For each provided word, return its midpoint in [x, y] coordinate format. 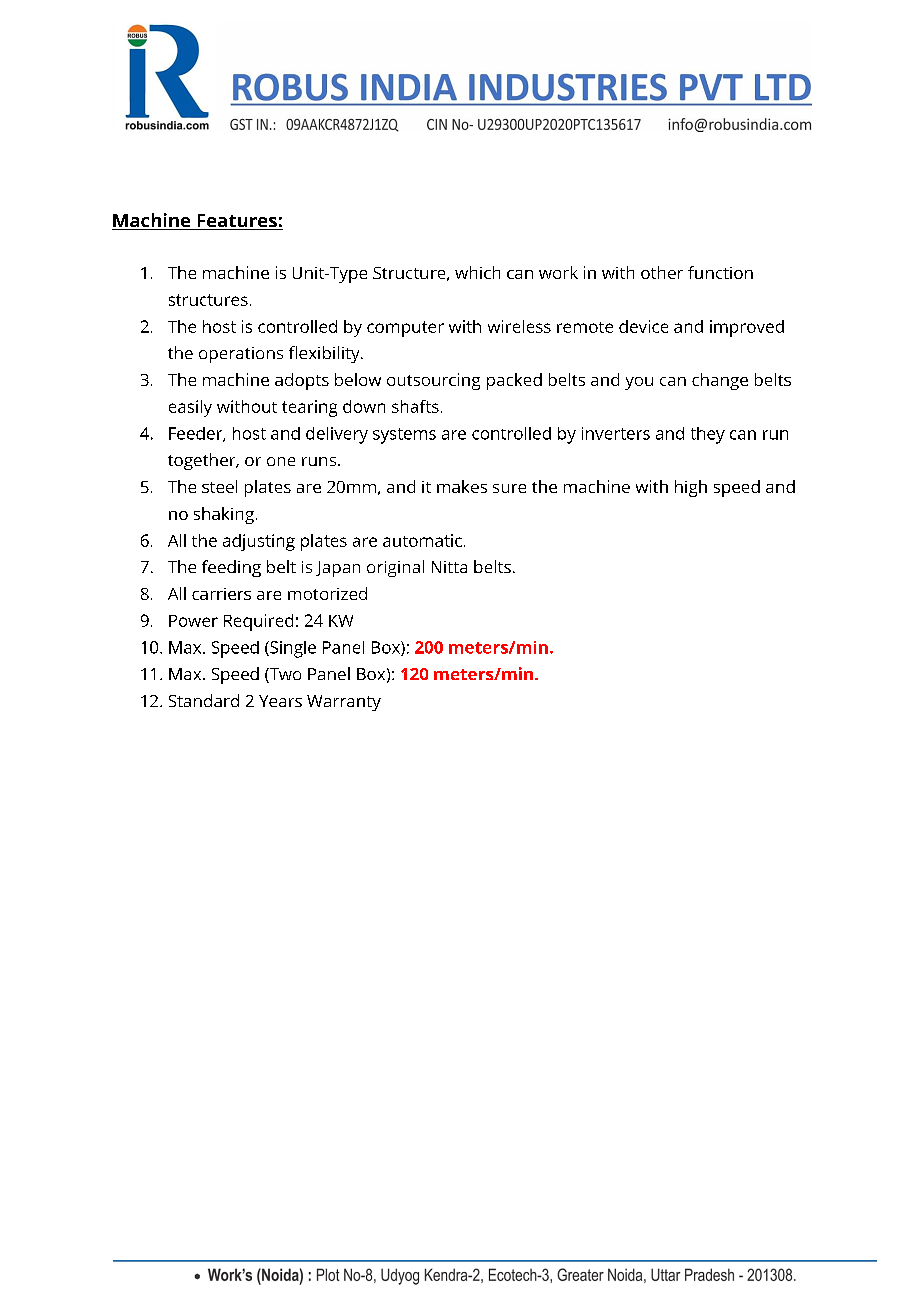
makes [462, 486]
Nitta [449, 567]
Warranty [344, 703]
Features [237, 222]
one [281, 461]
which [477, 272]
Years [280, 701]
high [691, 488]
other [662, 272]
